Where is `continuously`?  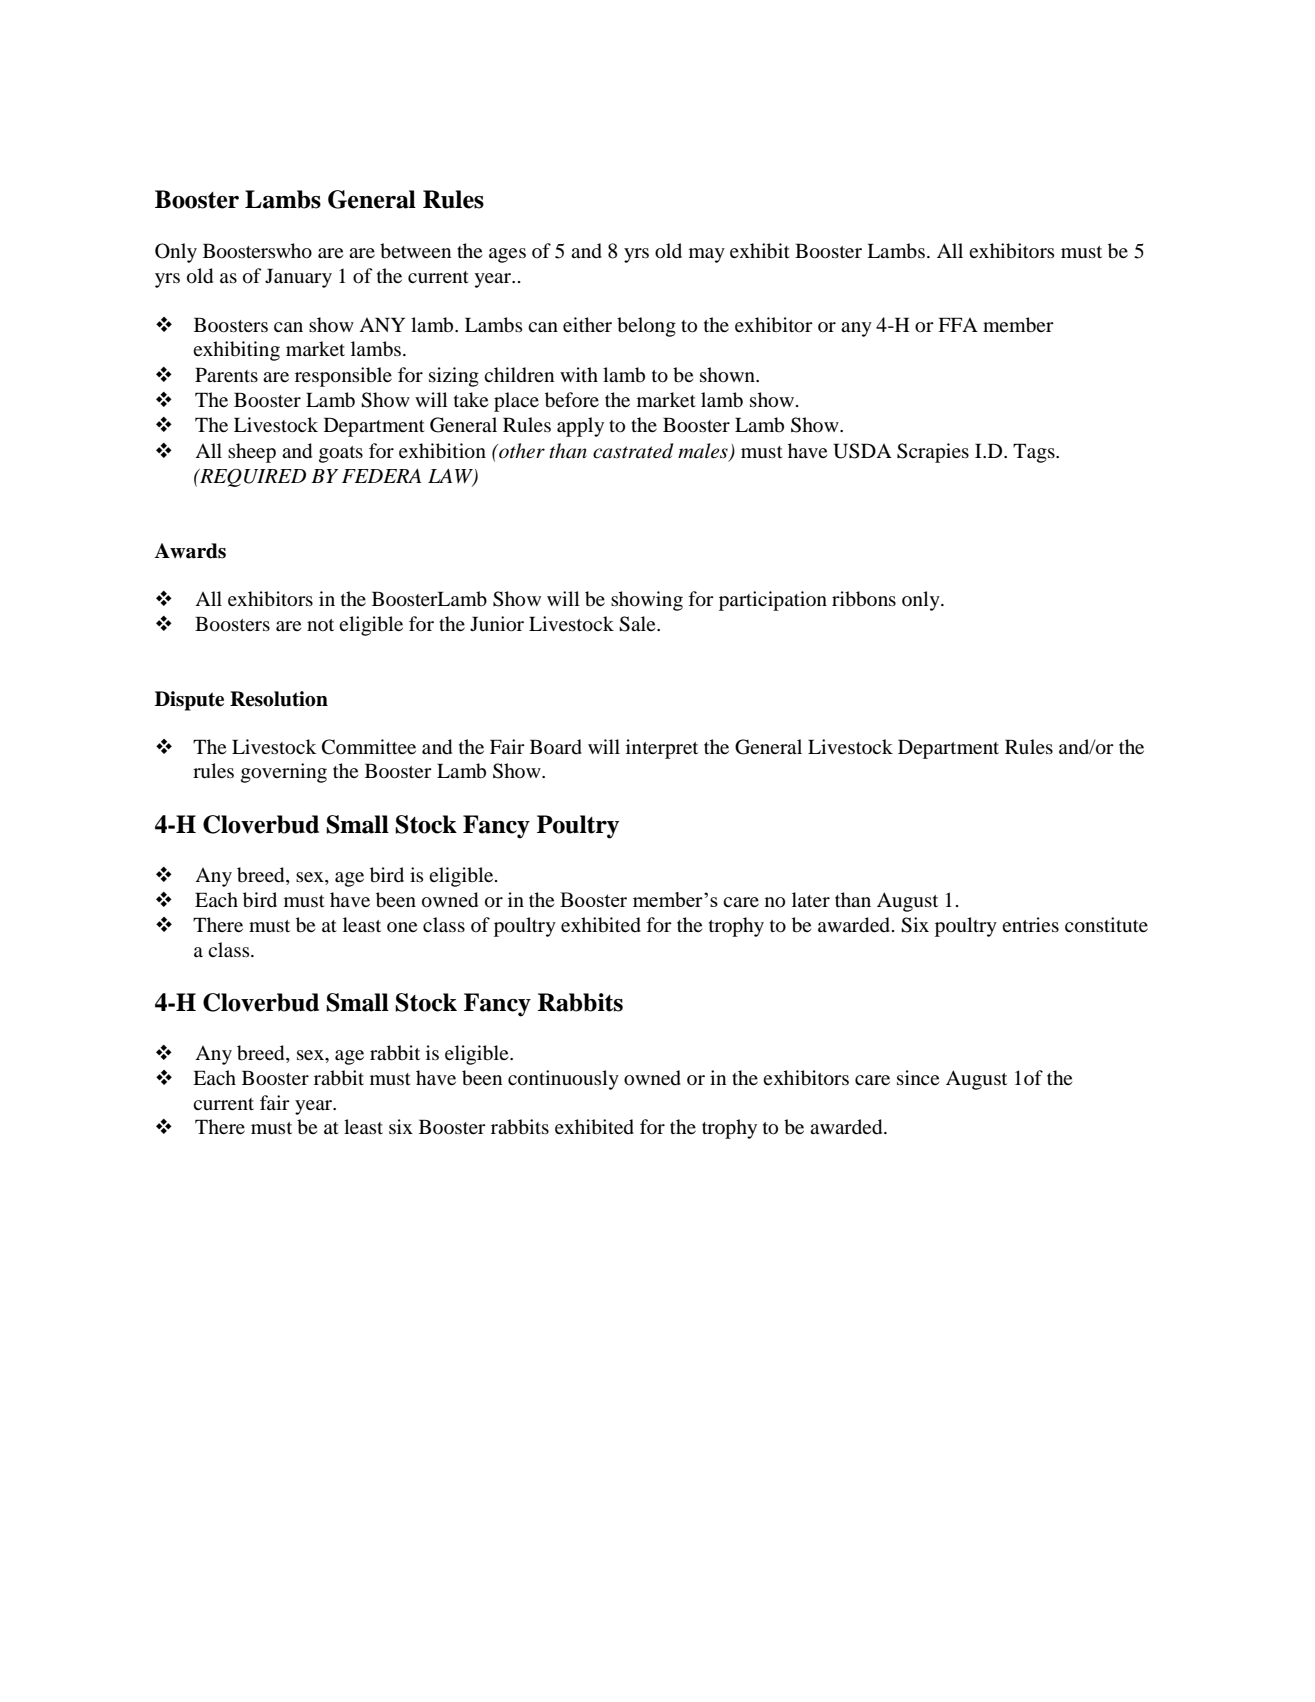 continuously is located at coordinates (563, 1080).
